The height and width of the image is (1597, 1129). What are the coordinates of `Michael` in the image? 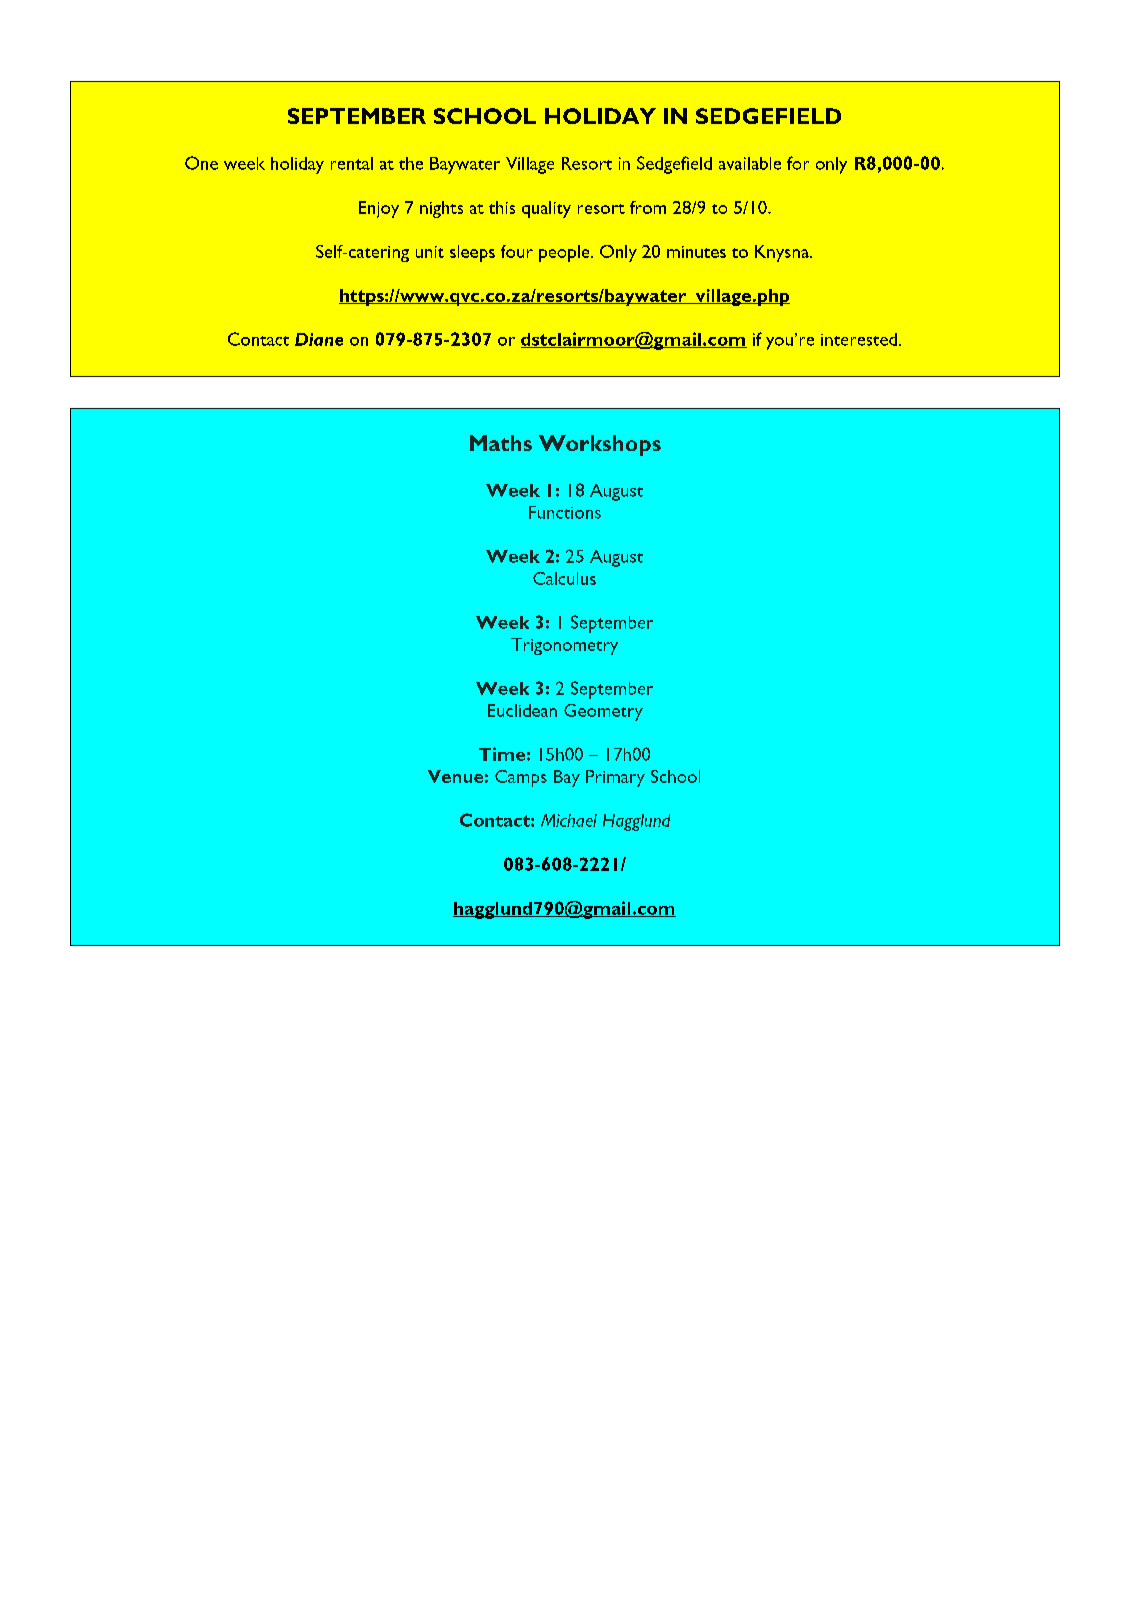 It's located at (569, 820).
